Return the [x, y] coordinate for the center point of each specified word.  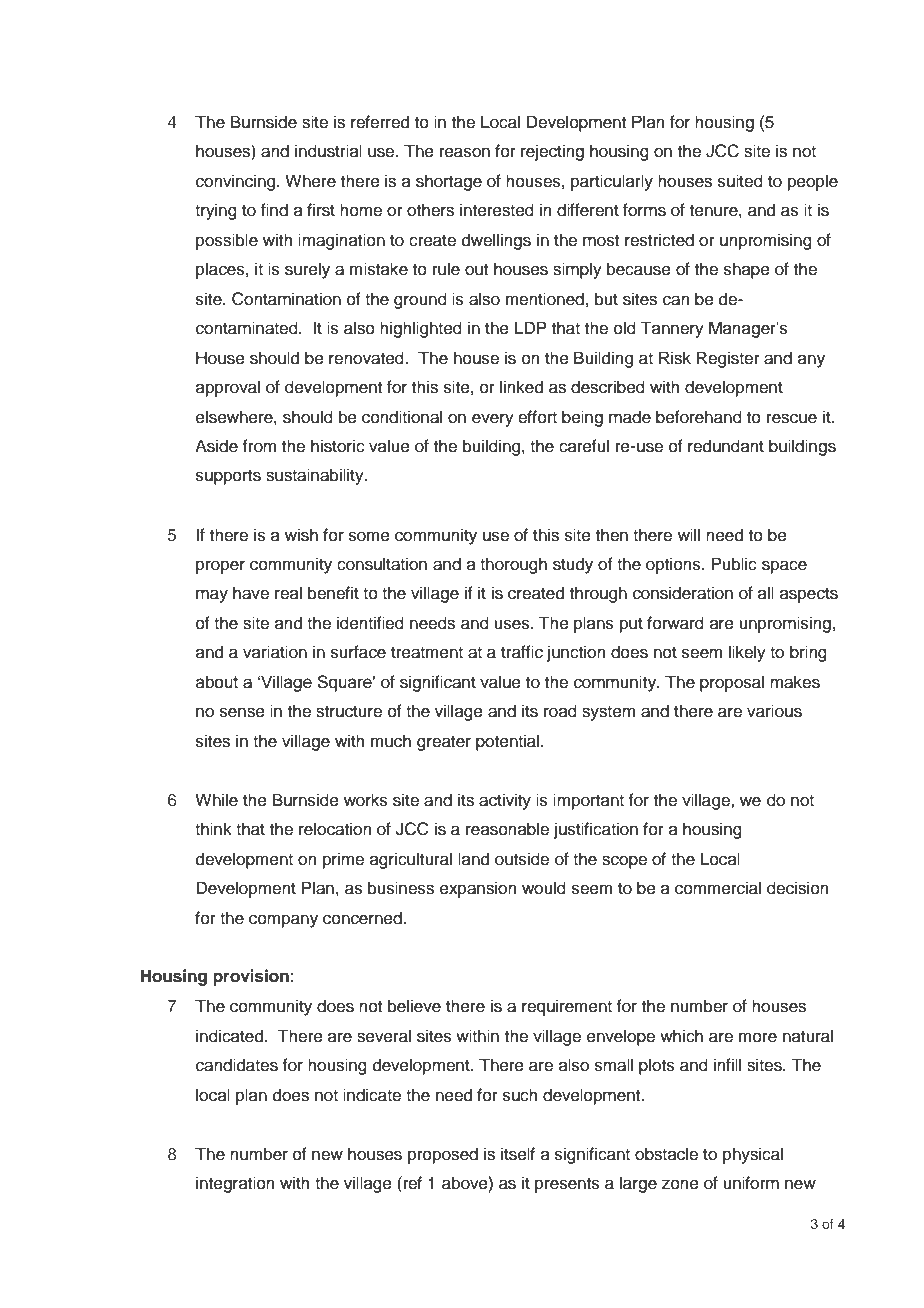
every [493, 420]
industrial [328, 151]
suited [740, 181]
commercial [718, 888]
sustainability [316, 476]
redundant [726, 446]
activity [505, 801]
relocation [335, 829]
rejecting [552, 152]
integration [235, 1184]
